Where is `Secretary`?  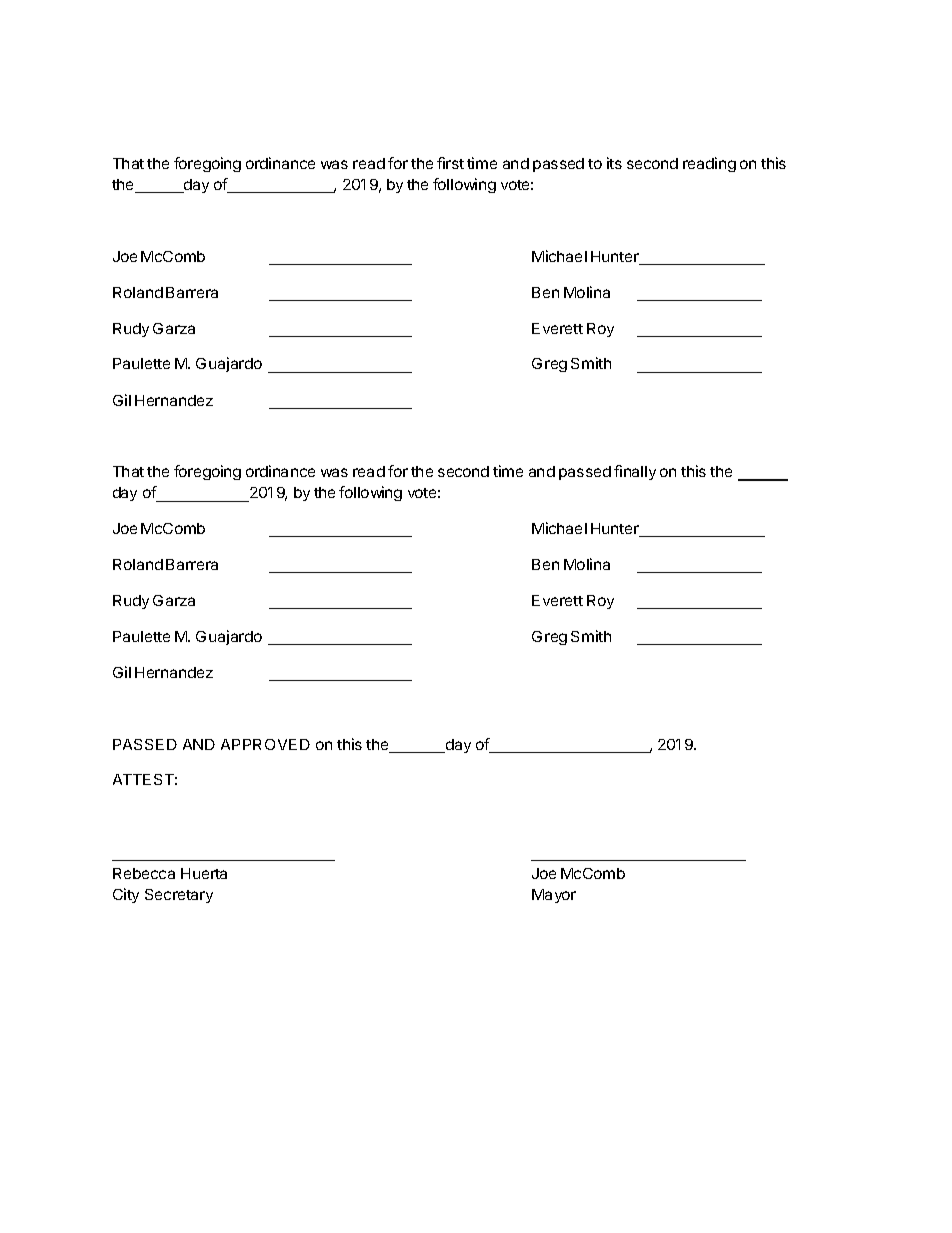 Secretary is located at coordinates (179, 896).
